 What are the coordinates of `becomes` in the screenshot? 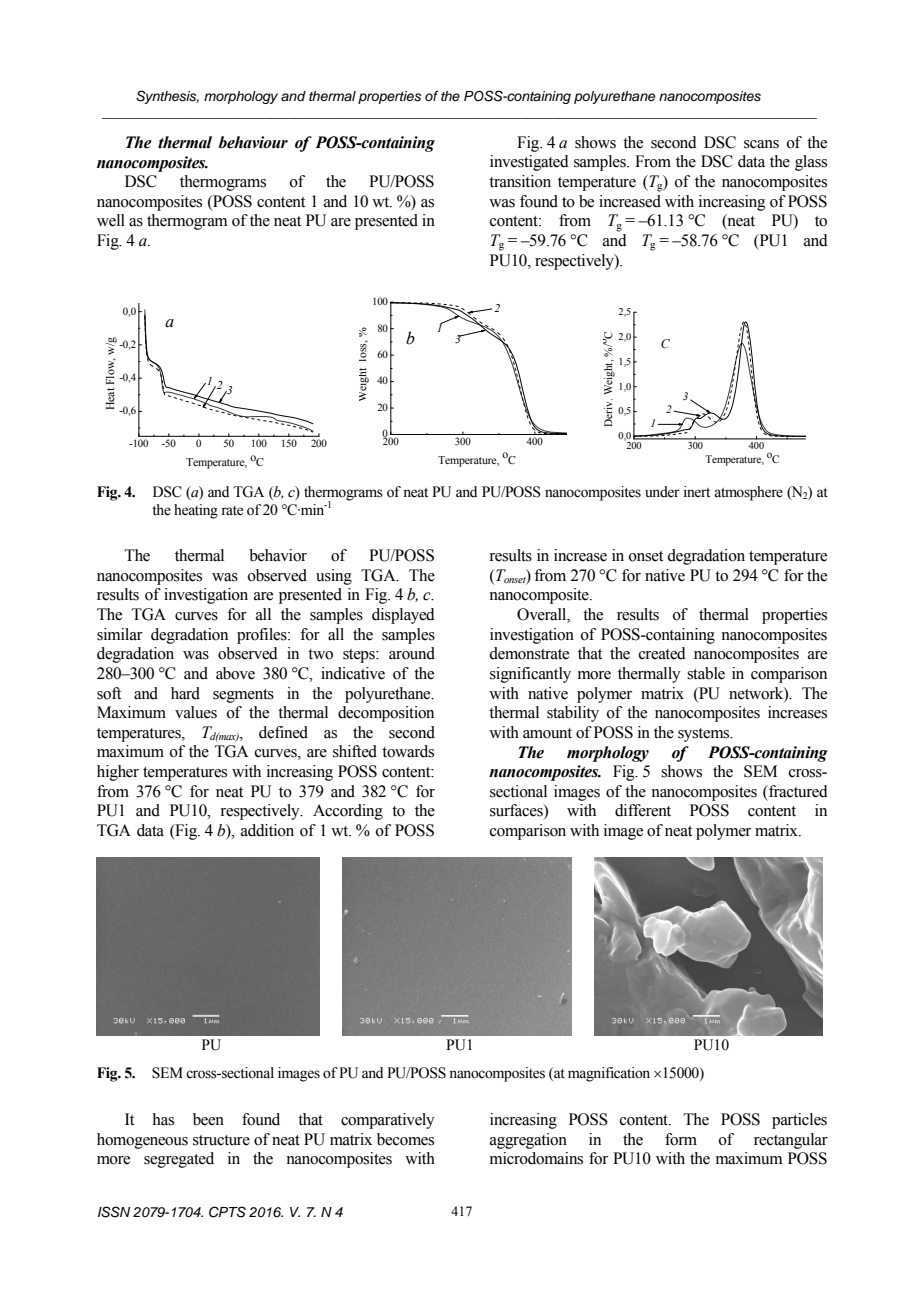 It's located at (405, 1139).
